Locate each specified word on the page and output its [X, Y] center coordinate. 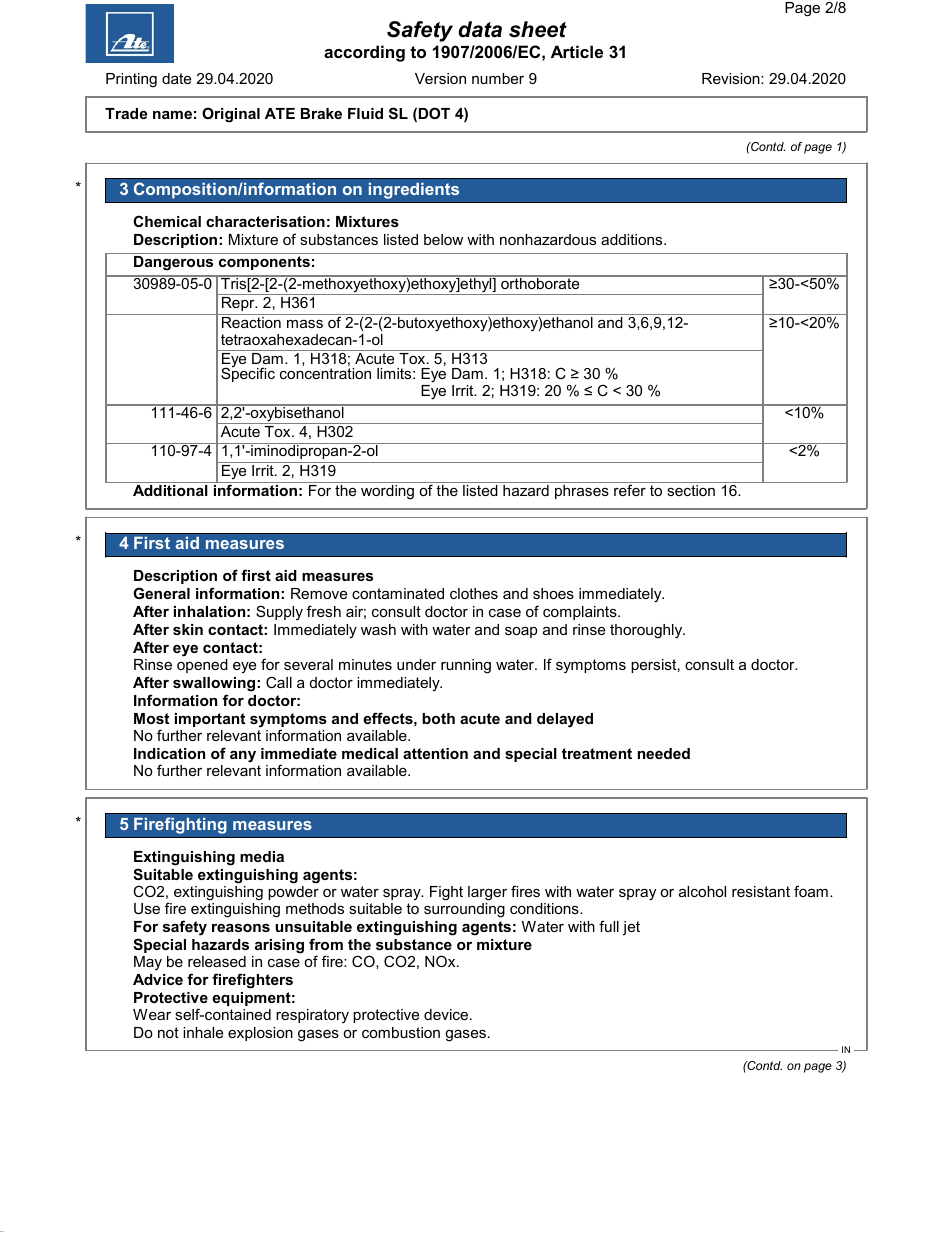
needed [664, 753]
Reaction [251, 321]
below [443, 239]
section [691, 490]
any [243, 757]
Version [440, 78]
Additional [170, 489]
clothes [474, 593]
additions [633, 239]
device [447, 1014]
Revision [732, 78]
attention [435, 753]
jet [631, 928]
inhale [203, 1032]
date [176, 78]
